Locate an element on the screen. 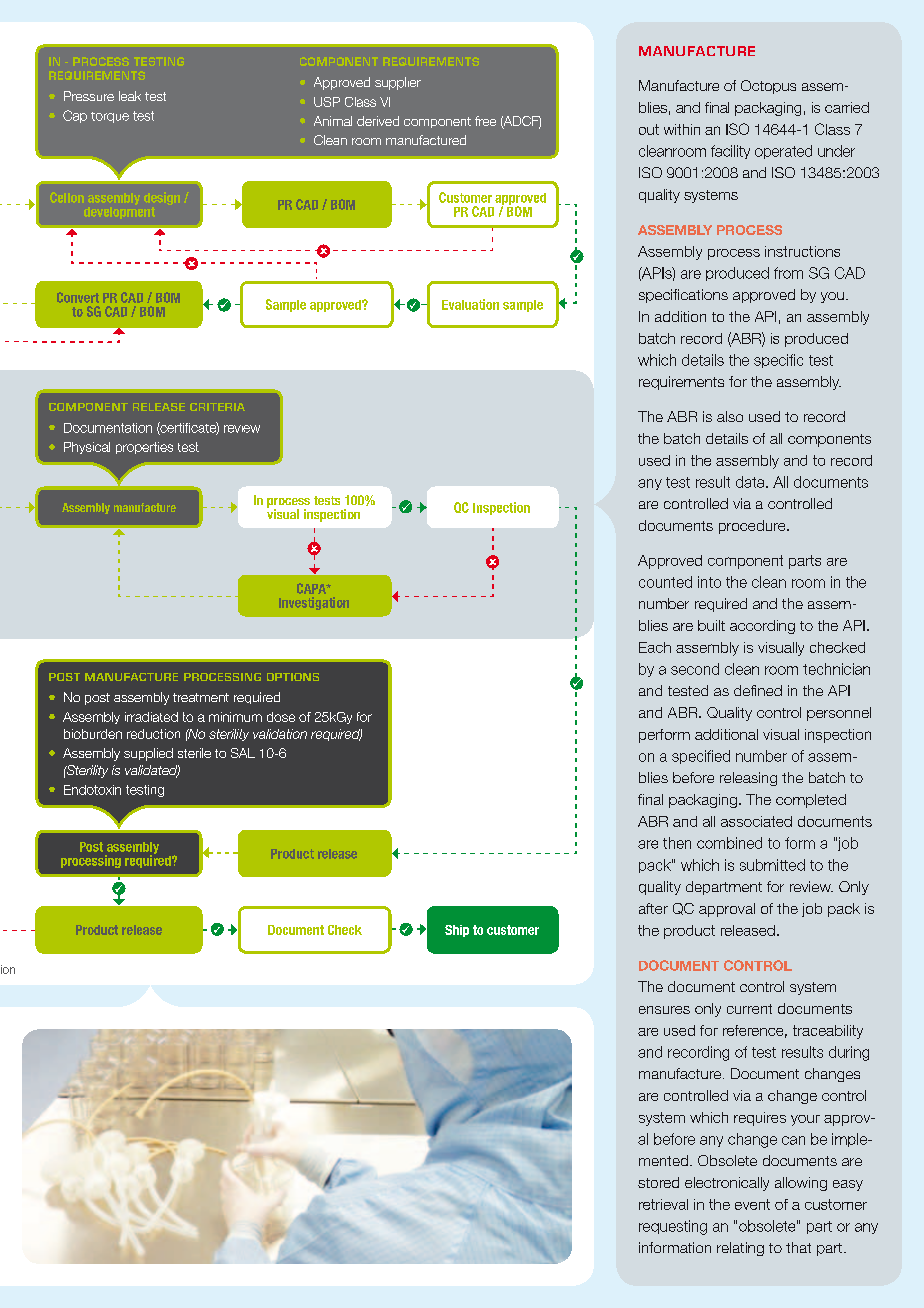  treatment is located at coordinates (201, 697).
